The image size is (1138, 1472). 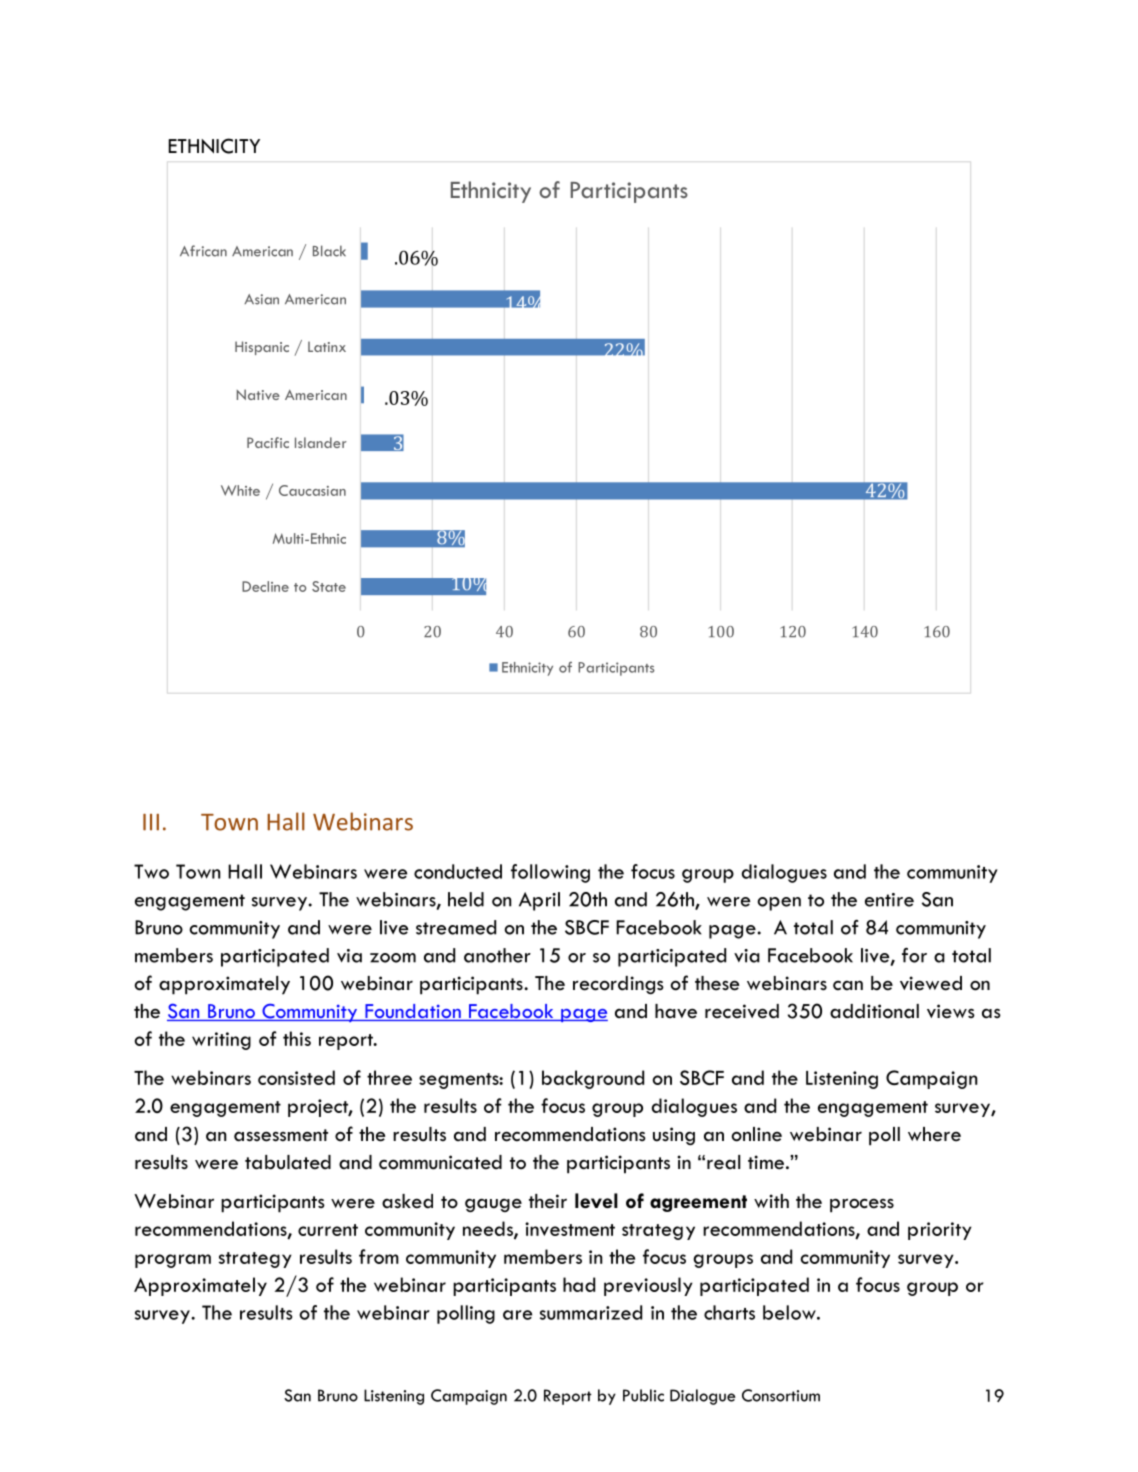 What do you see at coordinates (539, 901) in the screenshot?
I see `April` at bounding box center [539, 901].
